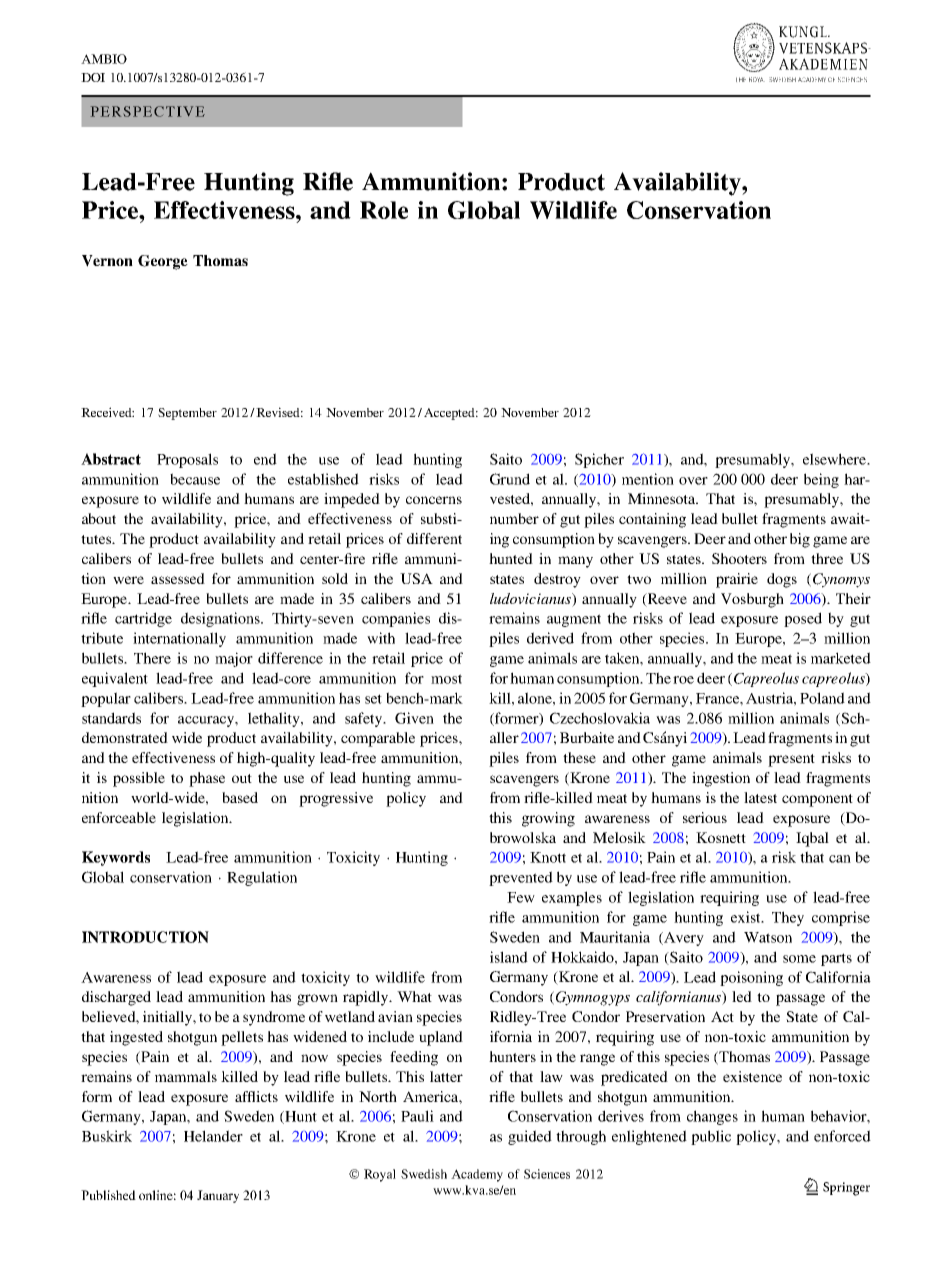 Image resolution: width=952 pixels, height=1265 pixels. What do you see at coordinates (821, 480) in the page?
I see `being` at bounding box center [821, 480].
